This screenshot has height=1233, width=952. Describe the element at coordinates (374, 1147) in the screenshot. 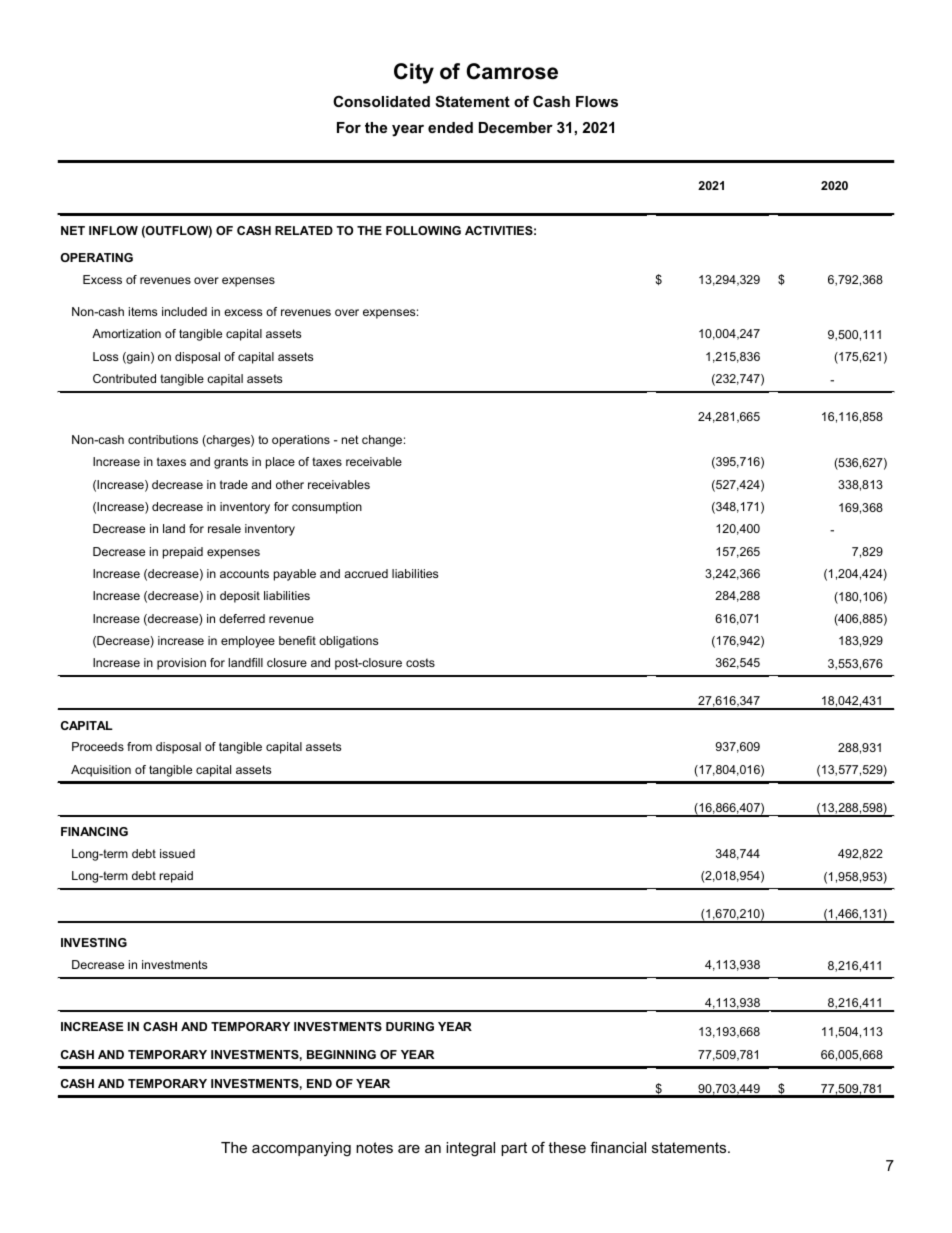

I see `notes` at that location.
